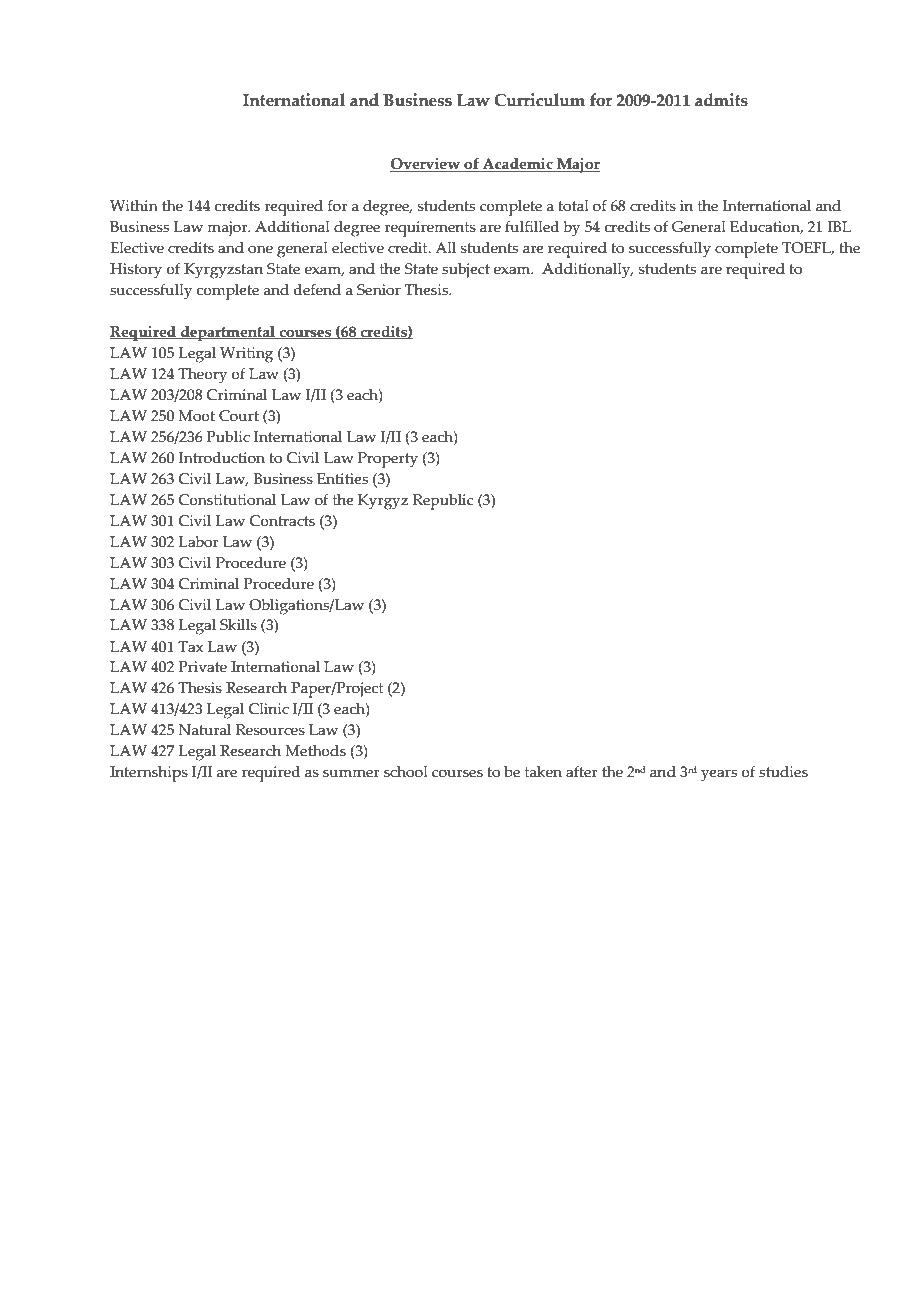 Image resolution: width=924 pixels, height=1308 pixels. I want to click on subject, so click(466, 271).
